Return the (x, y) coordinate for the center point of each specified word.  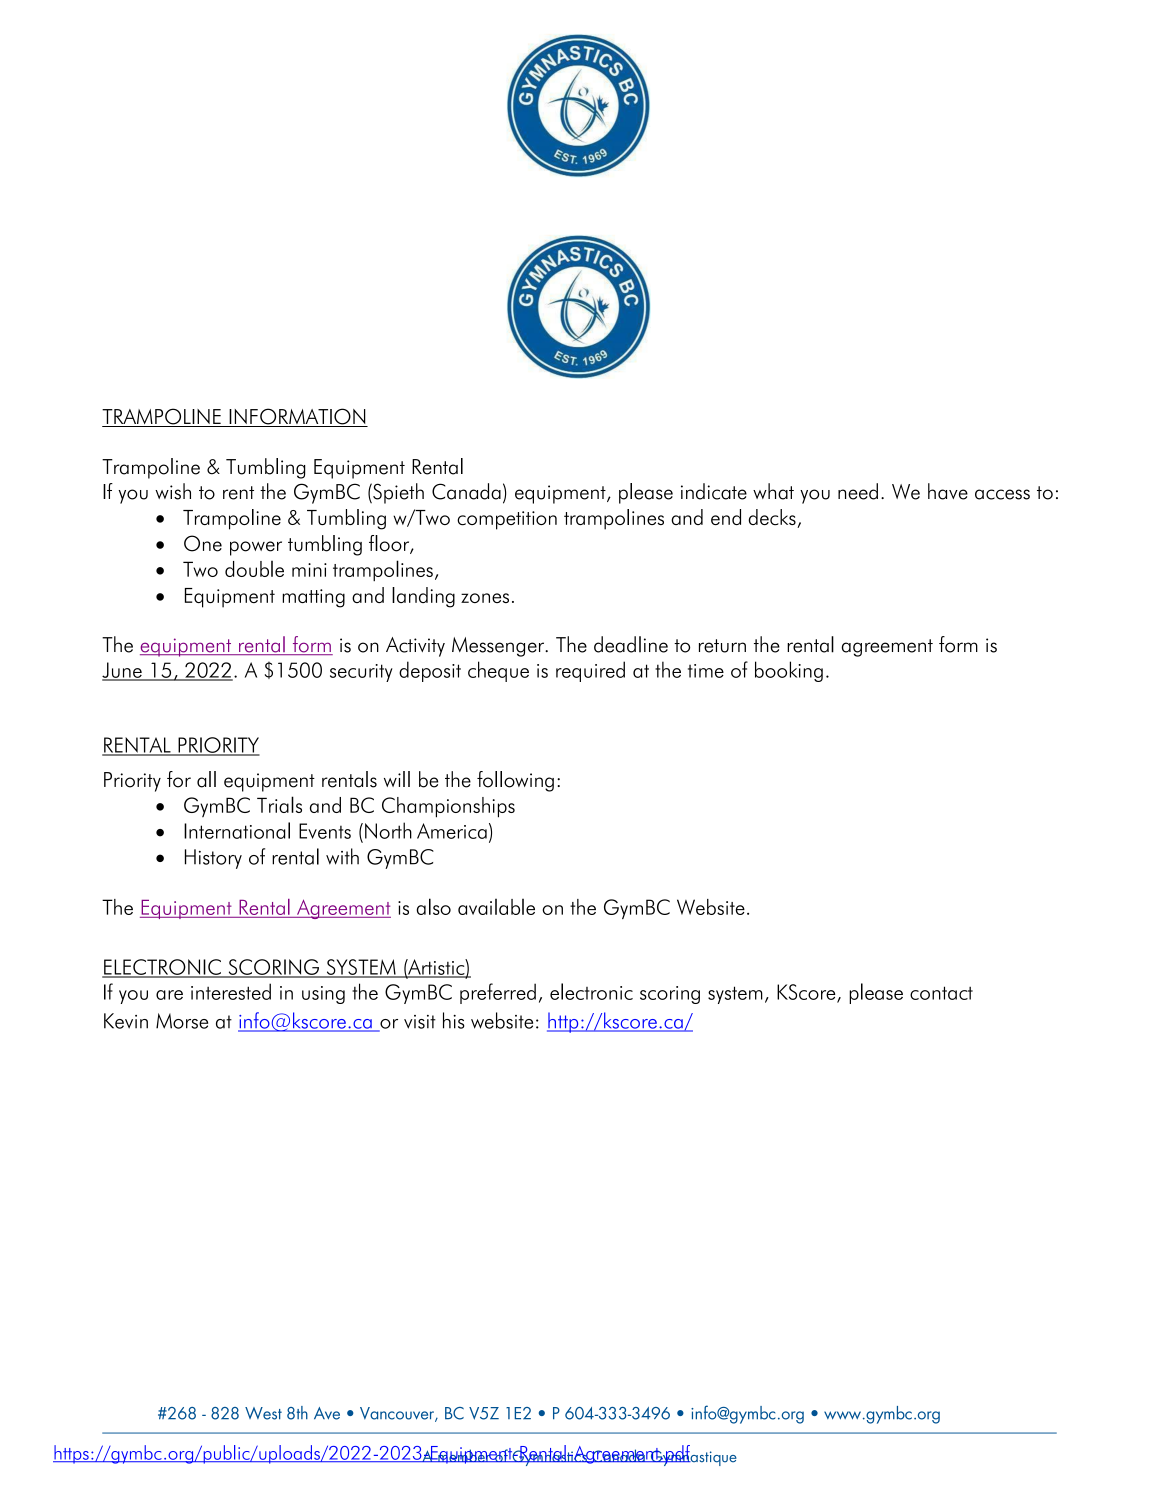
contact (941, 993)
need (858, 491)
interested (231, 991)
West (263, 1413)
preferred (498, 993)
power (256, 548)
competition (507, 520)
